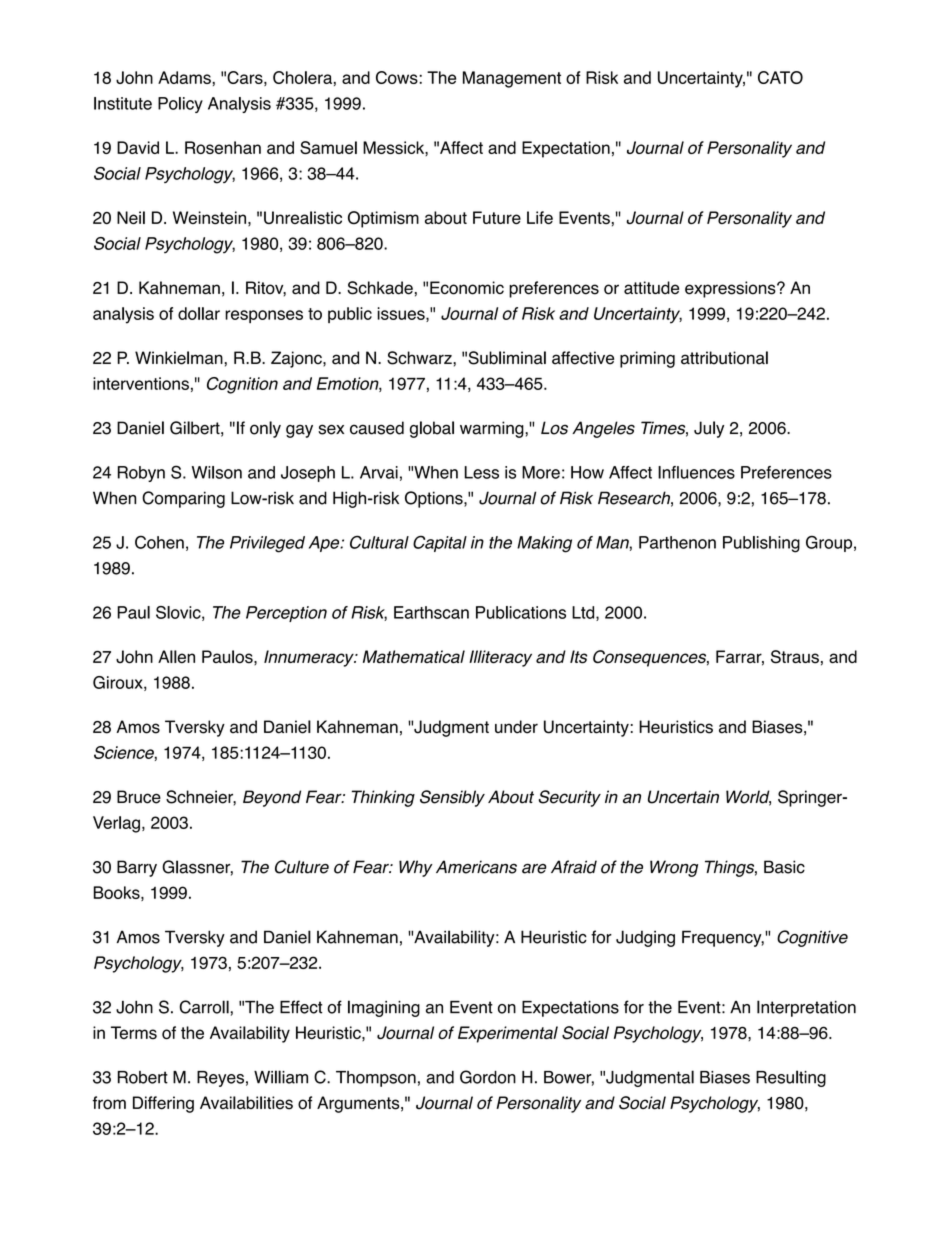  I want to click on CATO, so click(780, 77).
